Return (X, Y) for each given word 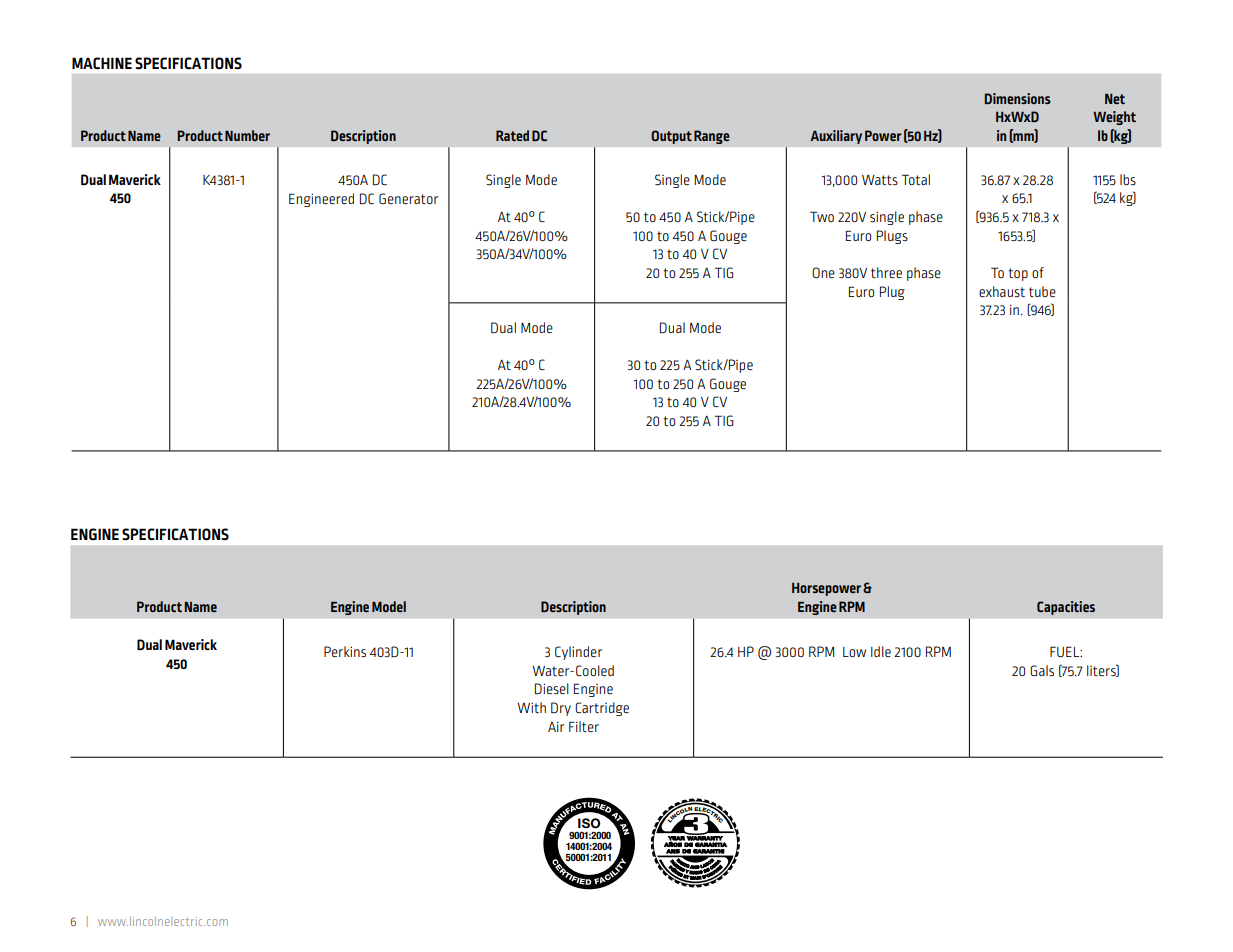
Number (247, 135)
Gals (1042, 670)
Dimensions (1018, 98)
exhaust (1002, 292)
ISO (589, 823)
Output (671, 137)
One (823, 272)
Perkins (345, 651)
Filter (584, 726)
